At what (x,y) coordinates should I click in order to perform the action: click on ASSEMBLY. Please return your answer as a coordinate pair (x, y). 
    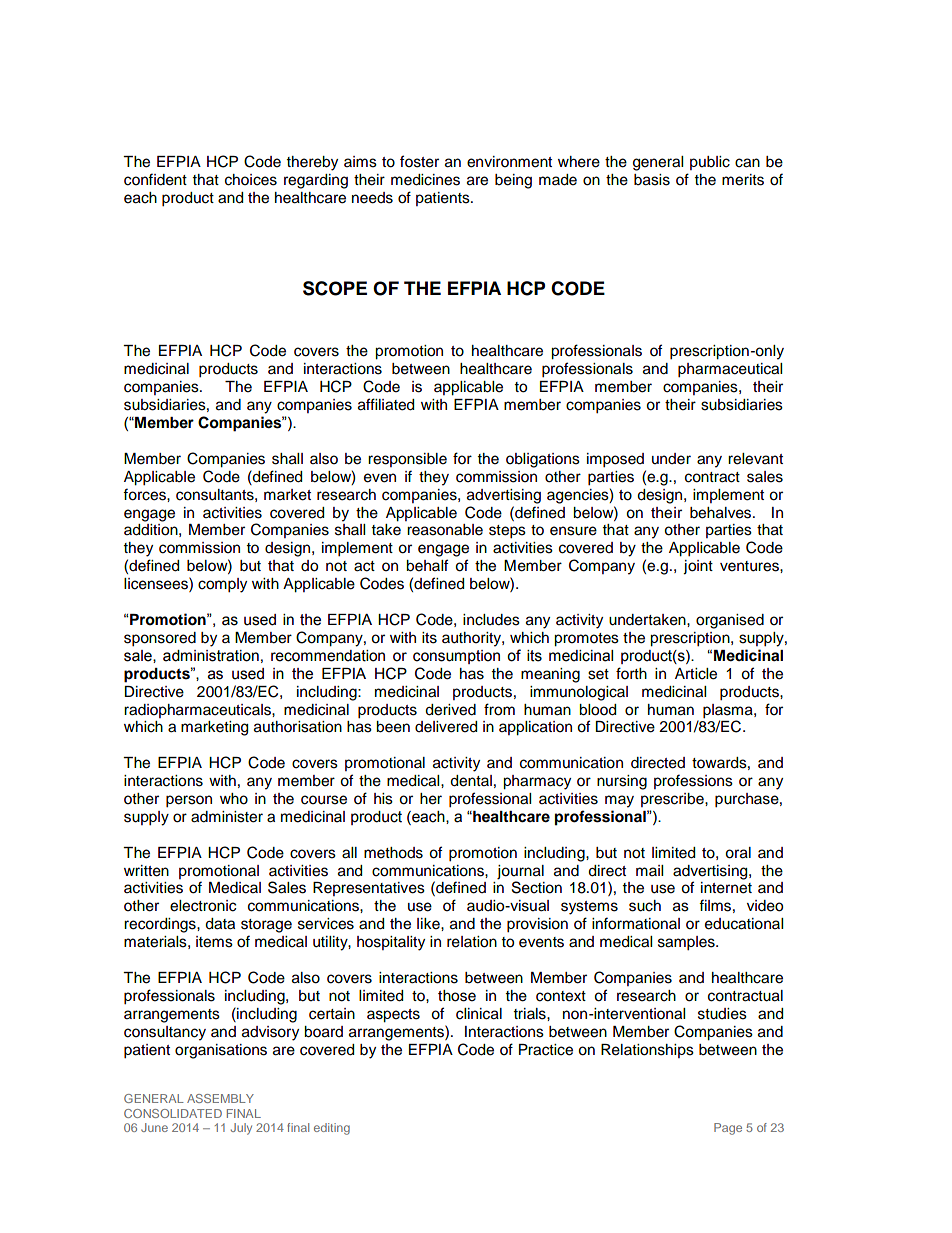
    Looking at the image, I should click on (220, 1098).
